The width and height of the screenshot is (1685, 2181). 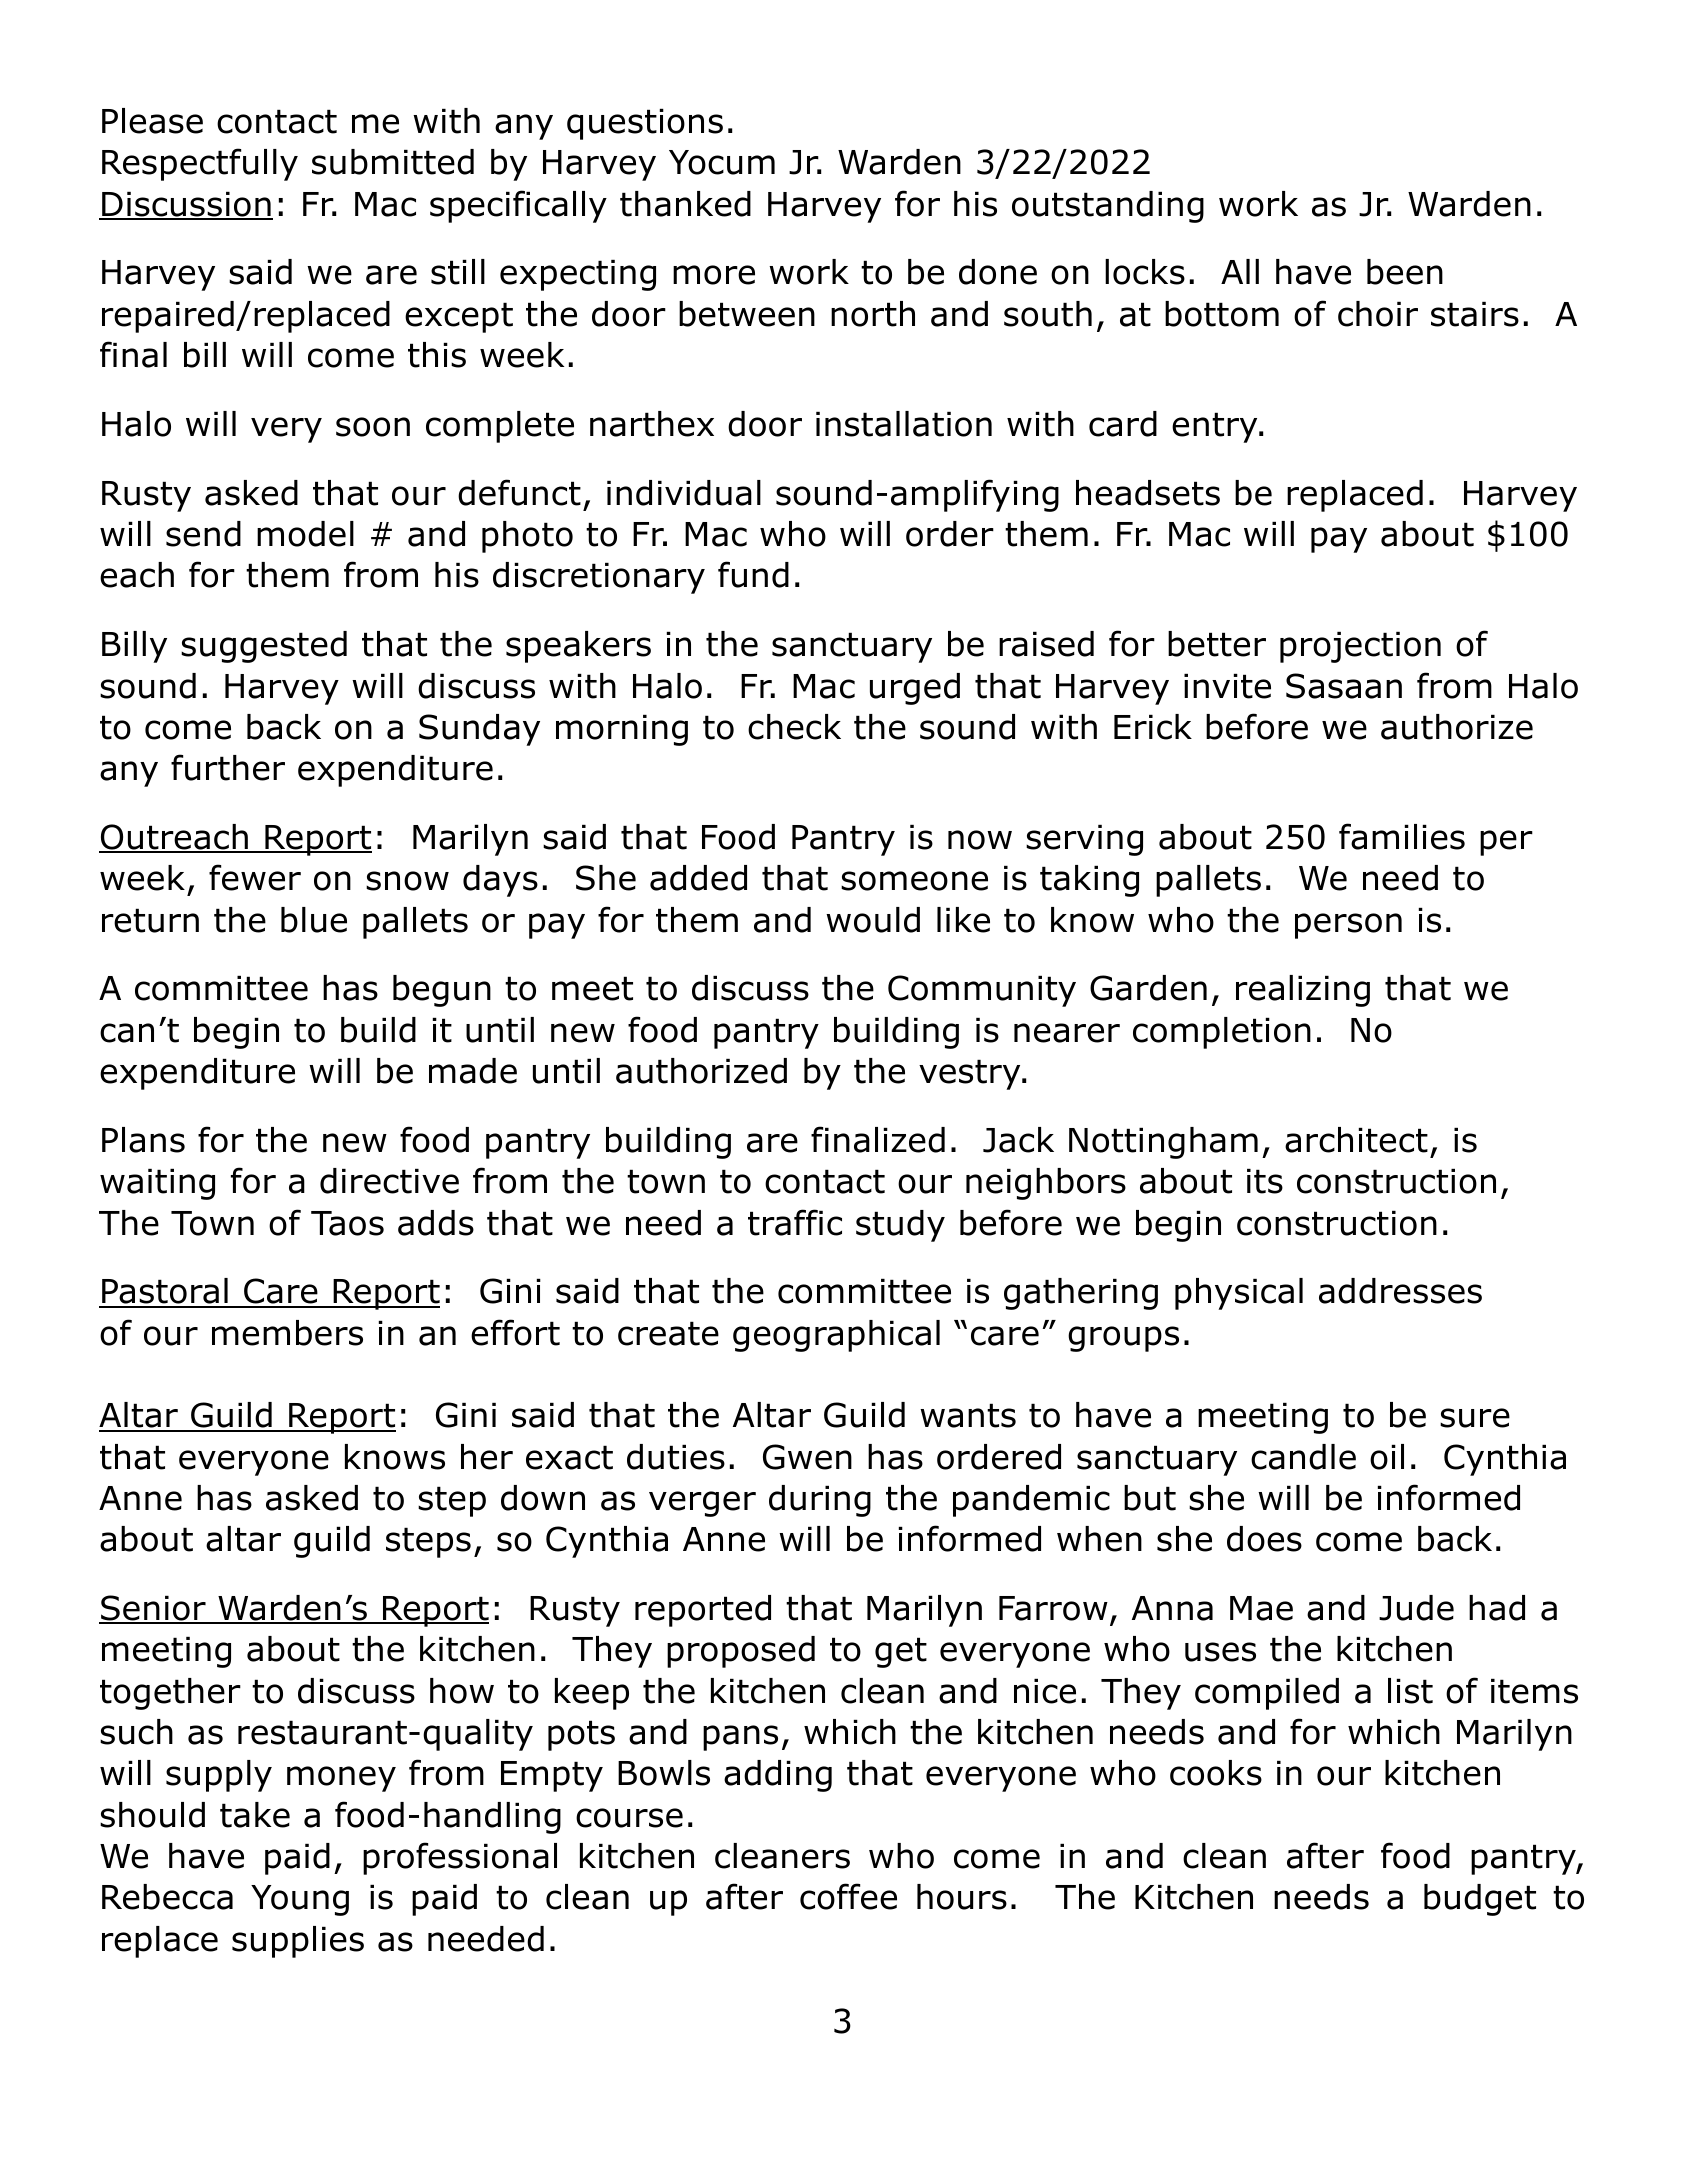 What do you see at coordinates (1303, 991) in the screenshot?
I see `realizing` at bounding box center [1303, 991].
